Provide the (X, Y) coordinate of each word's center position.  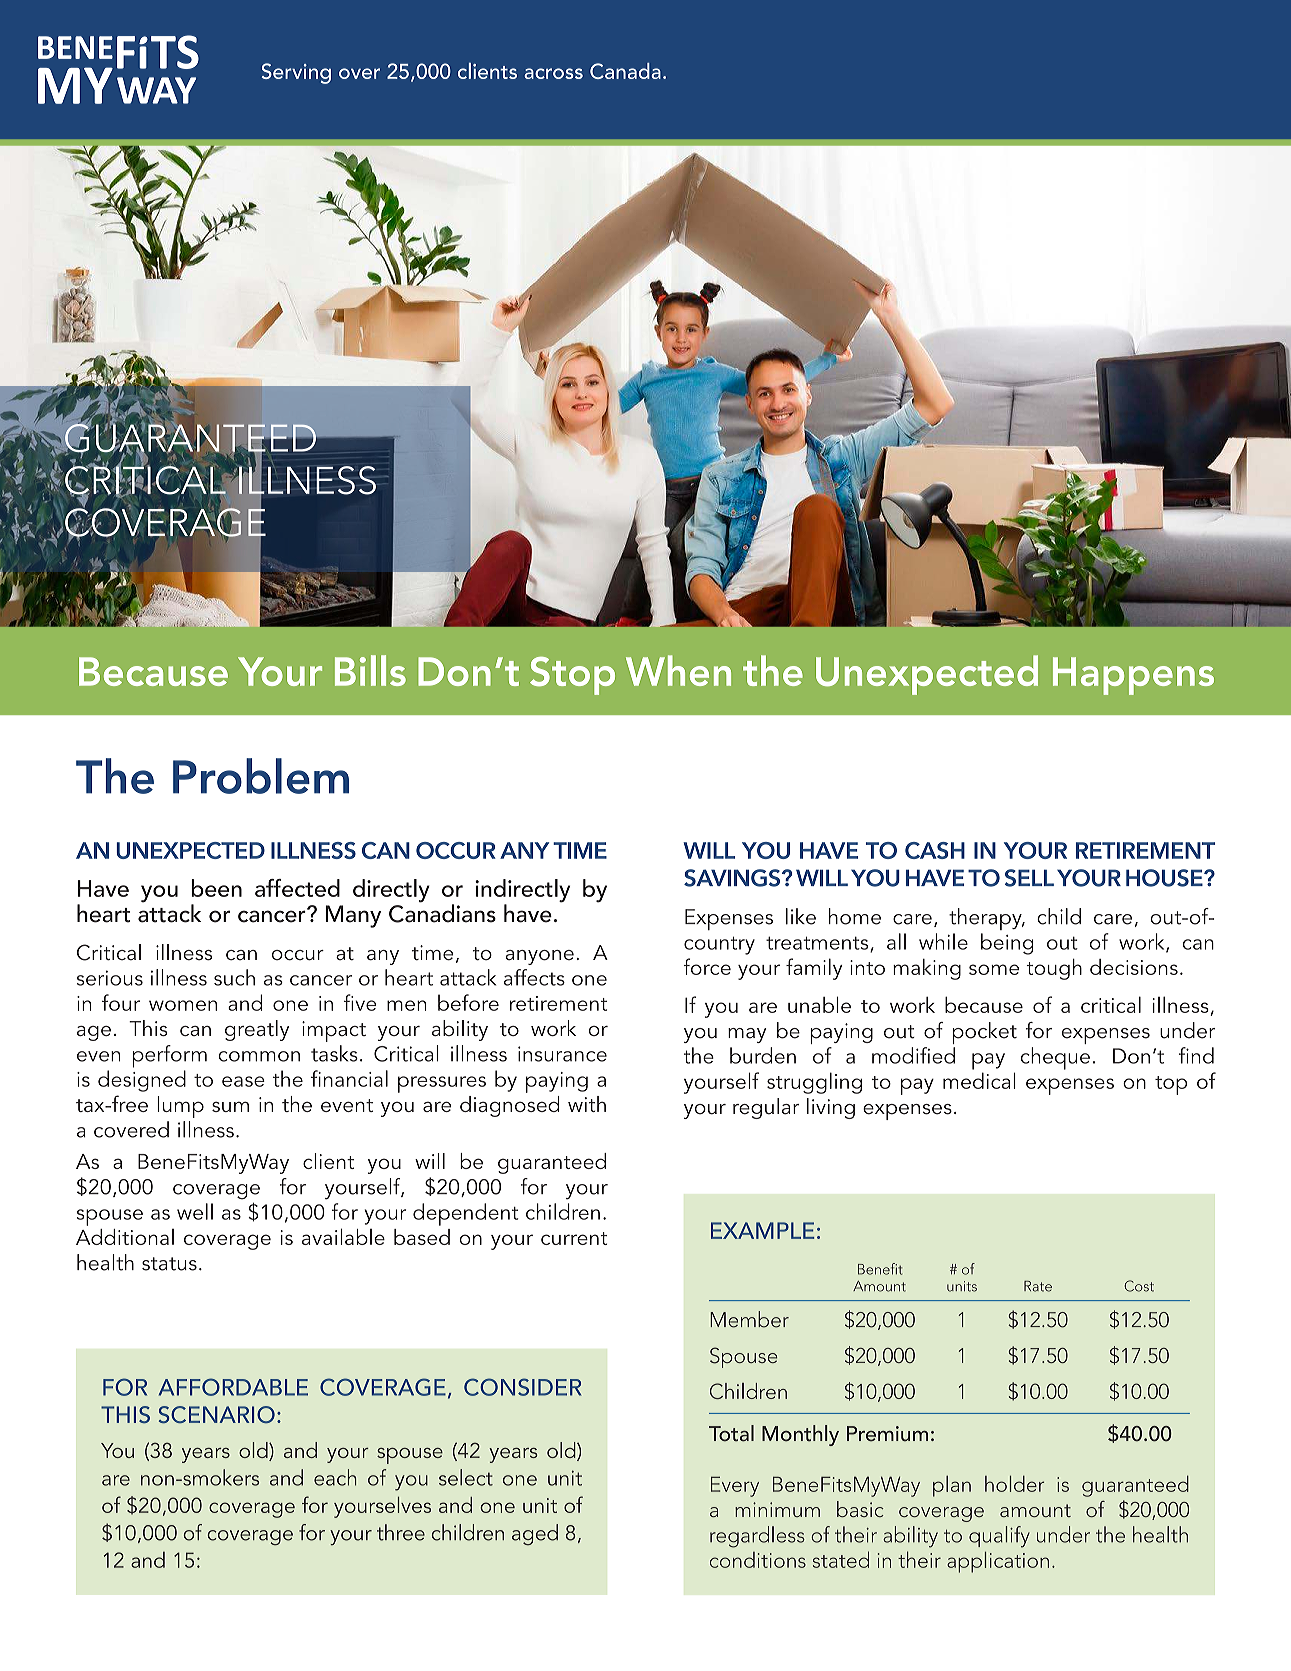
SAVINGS (732, 878)
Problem (261, 776)
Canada (625, 71)
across (553, 73)
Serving (296, 73)
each (335, 1477)
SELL (1029, 878)
